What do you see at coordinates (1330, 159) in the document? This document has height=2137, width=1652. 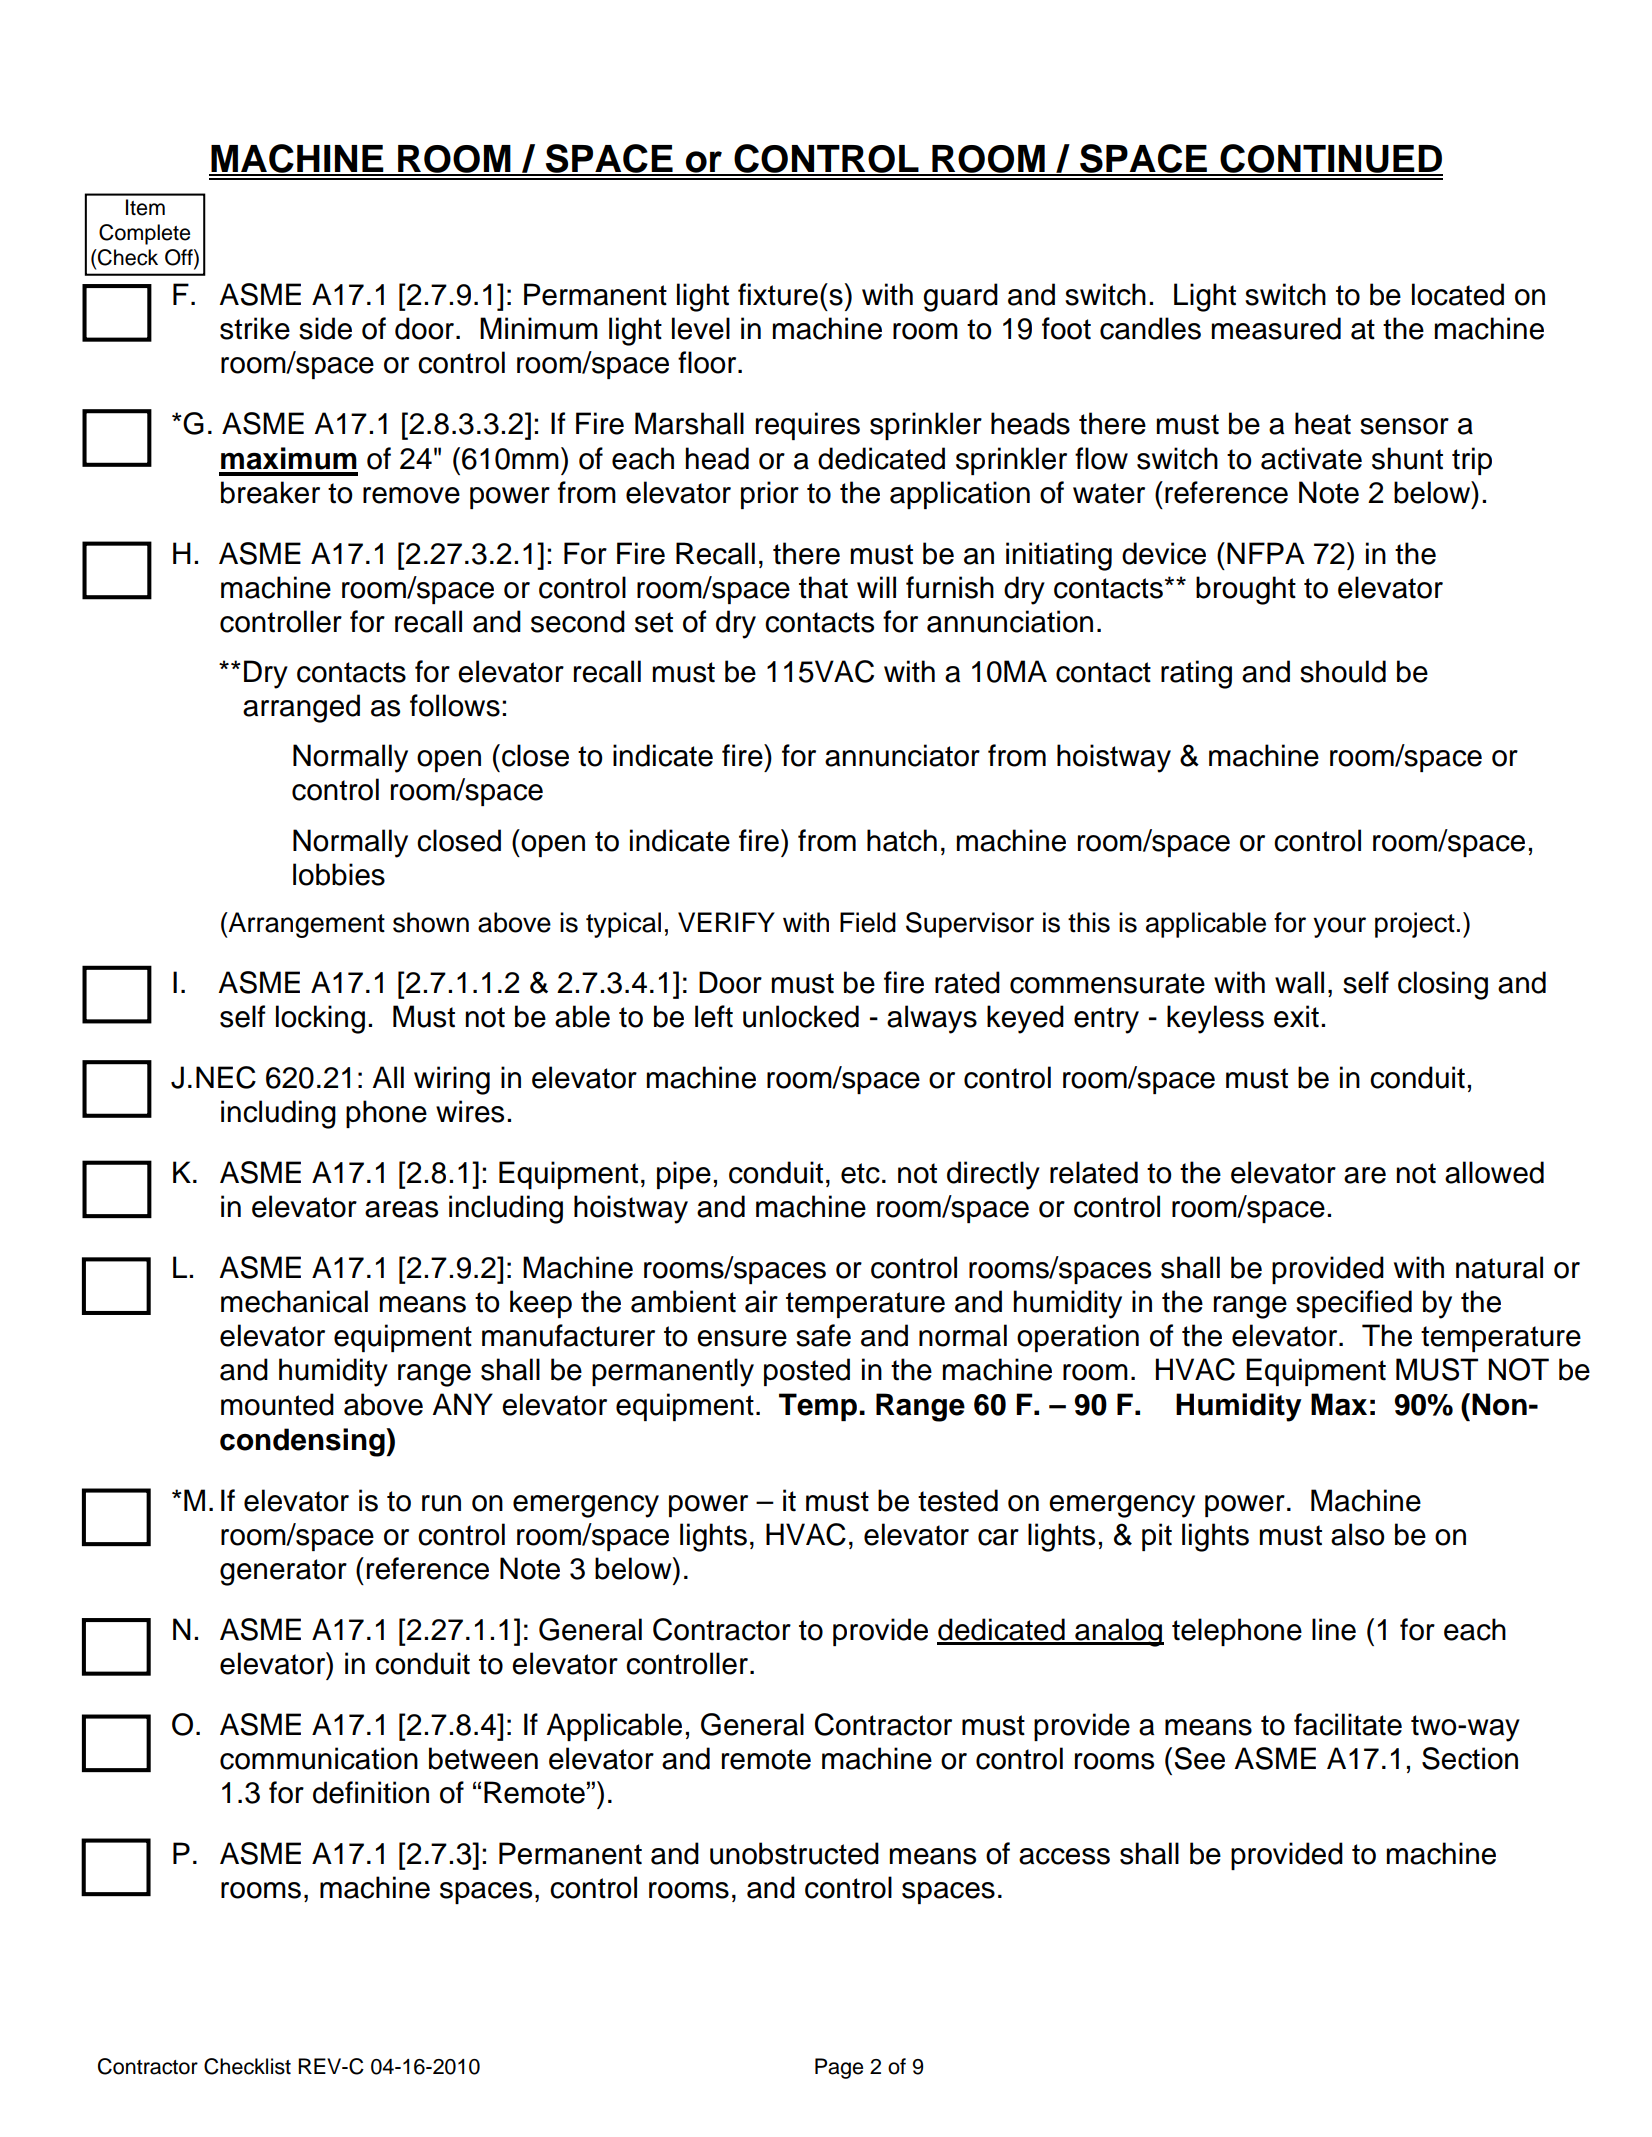 I see `CONTINUED` at bounding box center [1330, 159].
